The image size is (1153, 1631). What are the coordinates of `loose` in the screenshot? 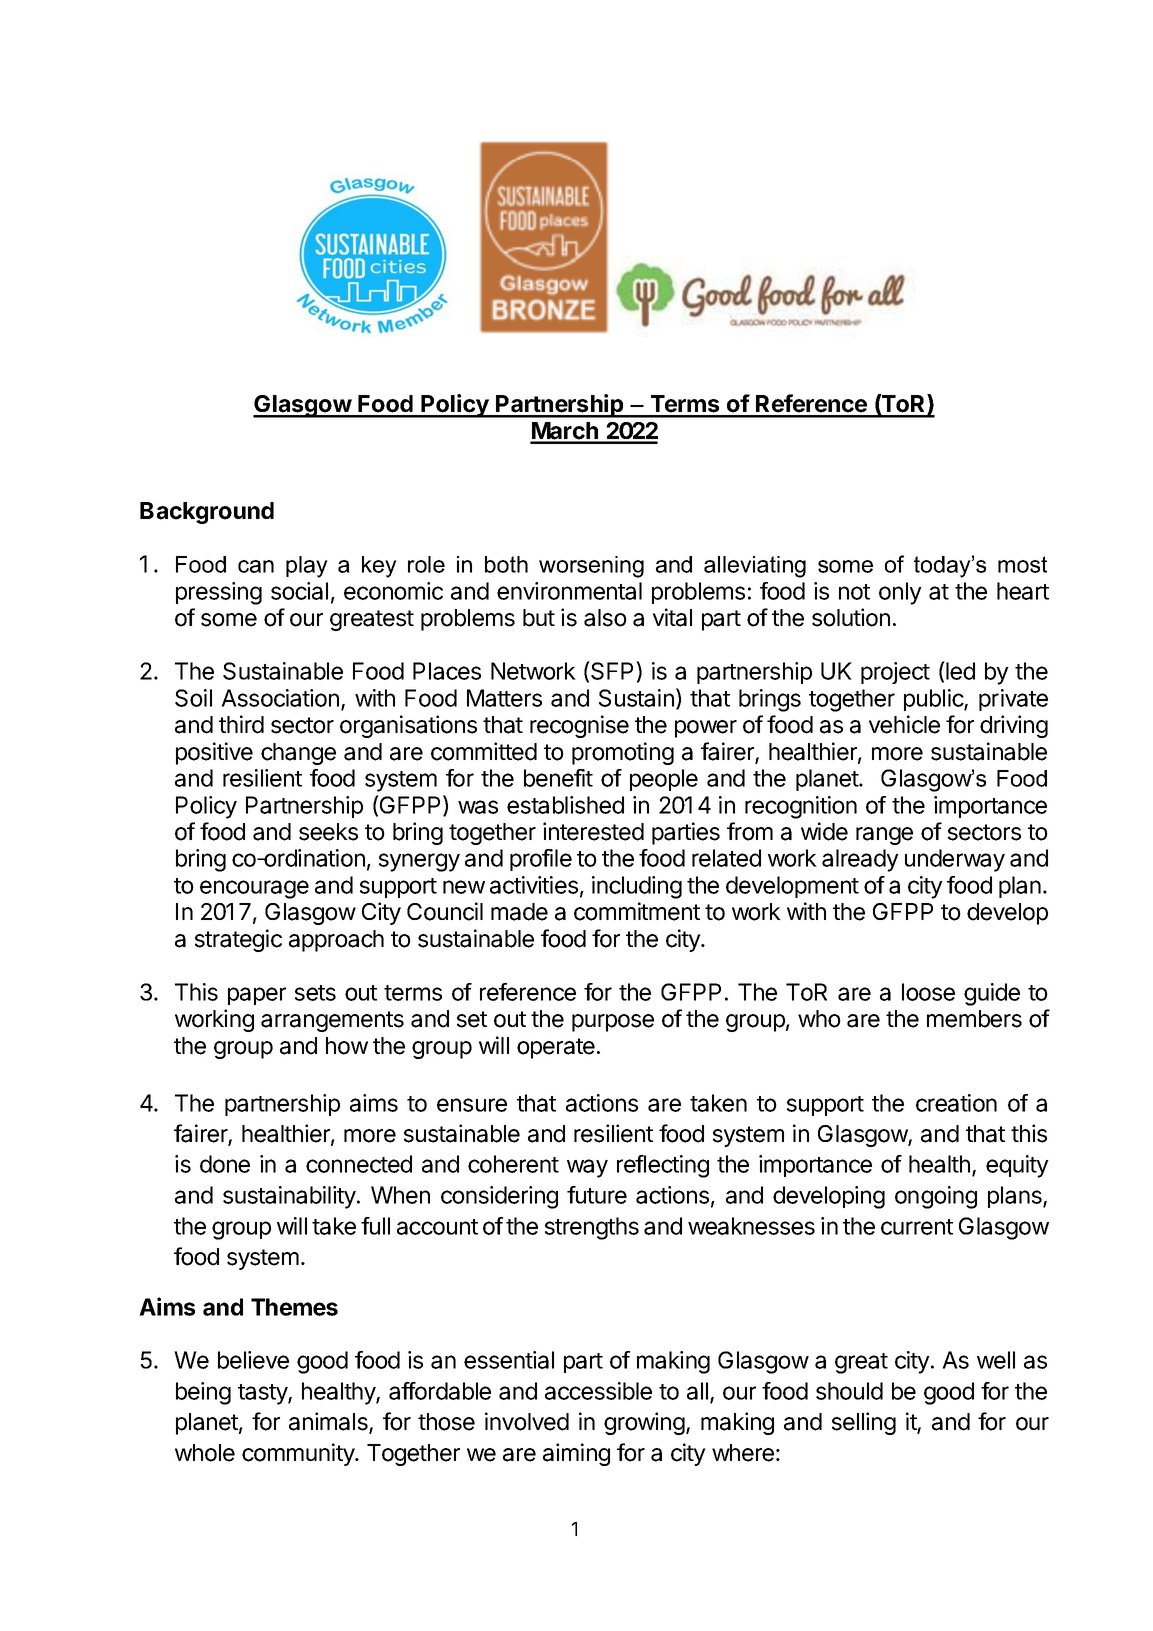 It's located at (928, 992).
